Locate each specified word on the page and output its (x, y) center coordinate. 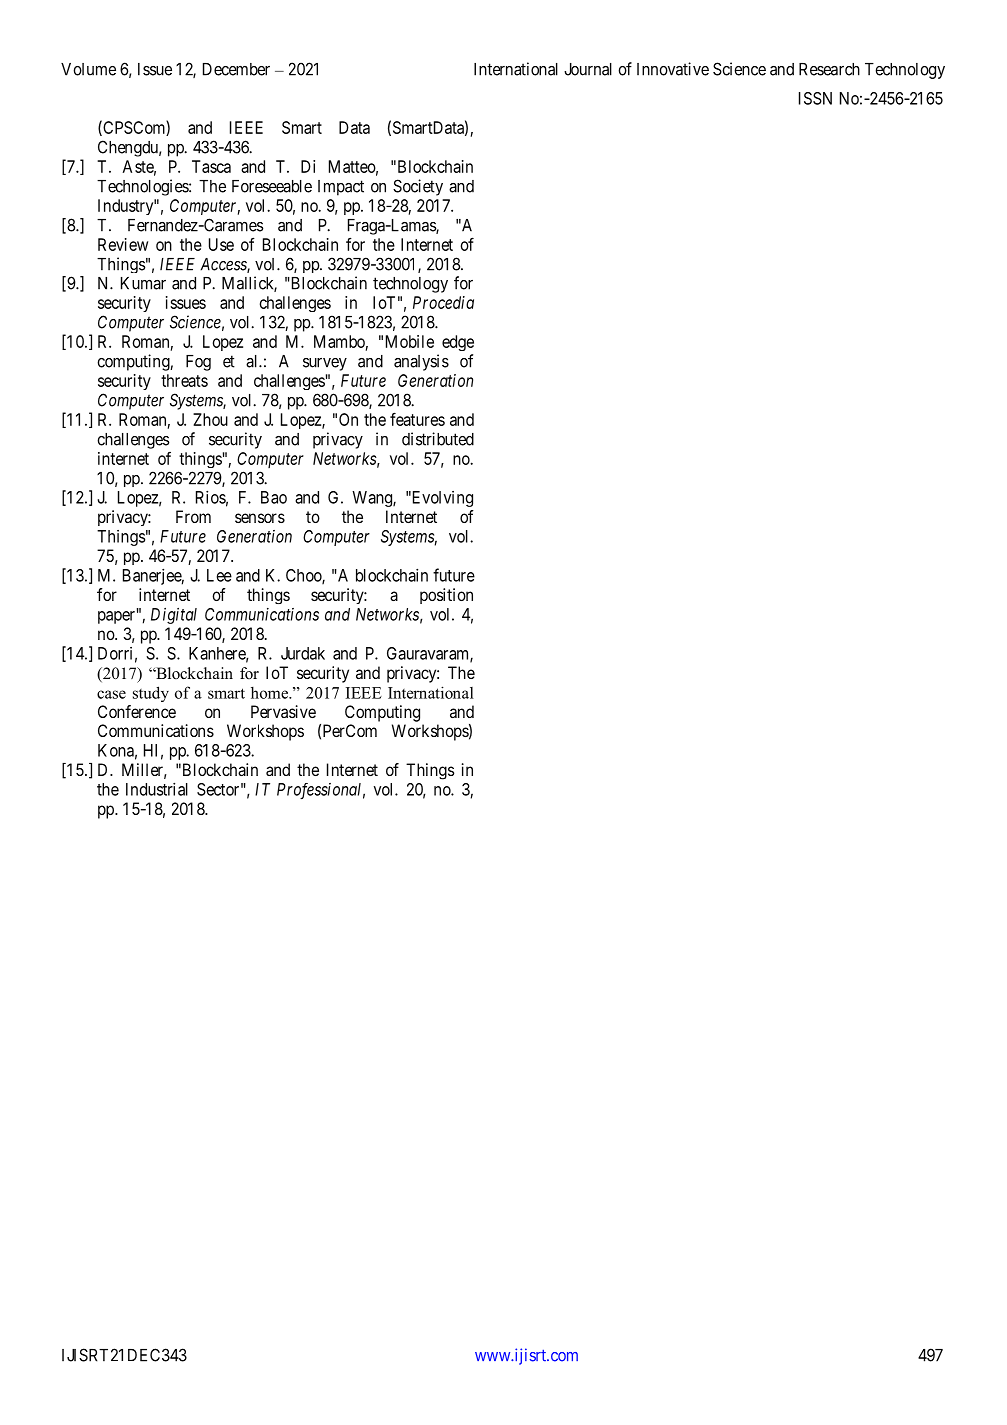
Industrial (157, 789)
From (193, 516)
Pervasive (283, 711)
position (446, 596)
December (236, 69)
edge (458, 343)
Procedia (443, 302)
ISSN (815, 98)
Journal (588, 69)
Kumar (143, 283)
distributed (438, 439)
